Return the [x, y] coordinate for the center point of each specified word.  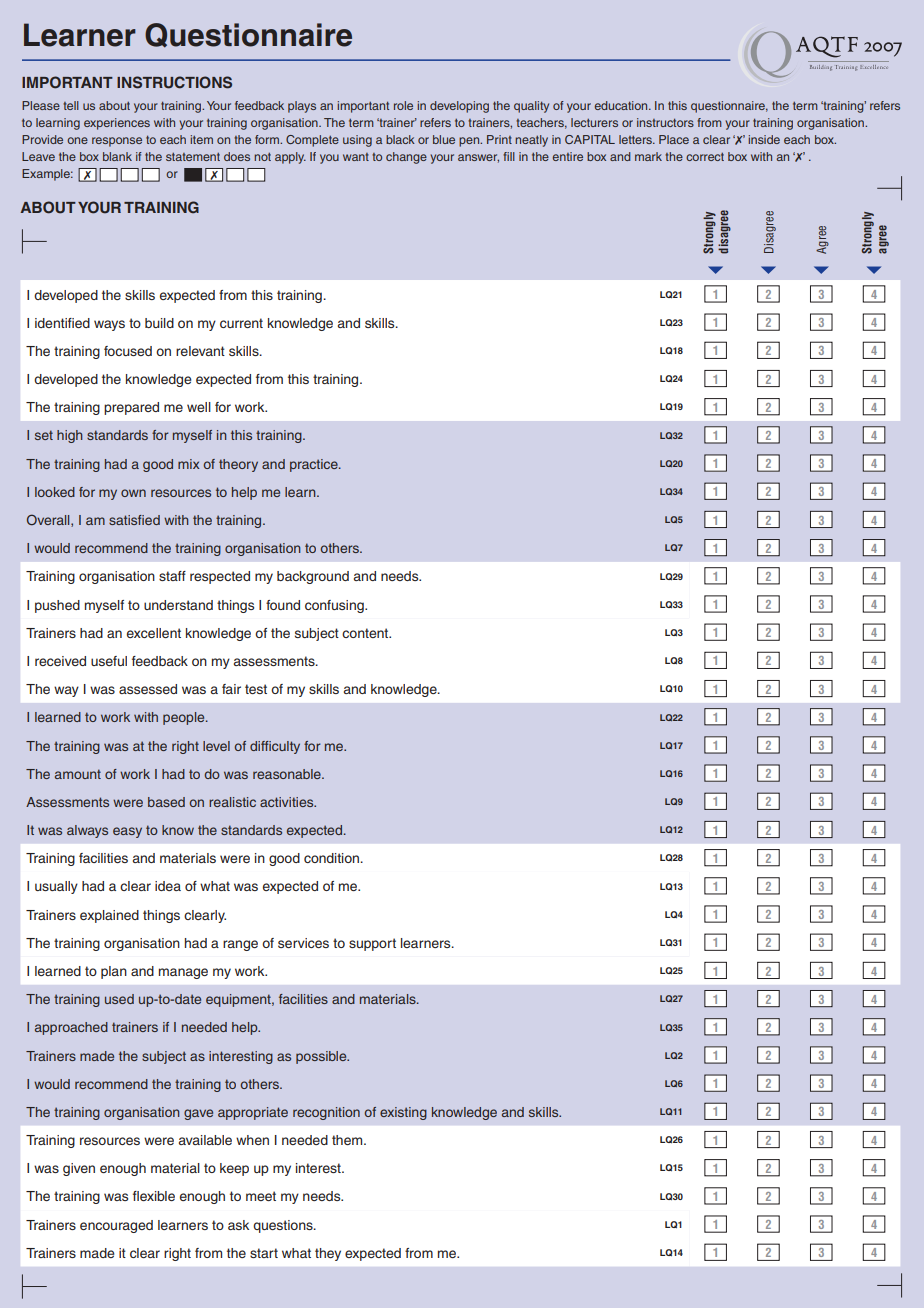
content [366, 633]
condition [332, 858]
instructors [665, 122]
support [372, 944]
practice [315, 465]
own [133, 493]
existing [403, 1113]
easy [127, 832]
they [328, 1254]
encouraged [116, 1226]
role [403, 105]
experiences [117, 124]
